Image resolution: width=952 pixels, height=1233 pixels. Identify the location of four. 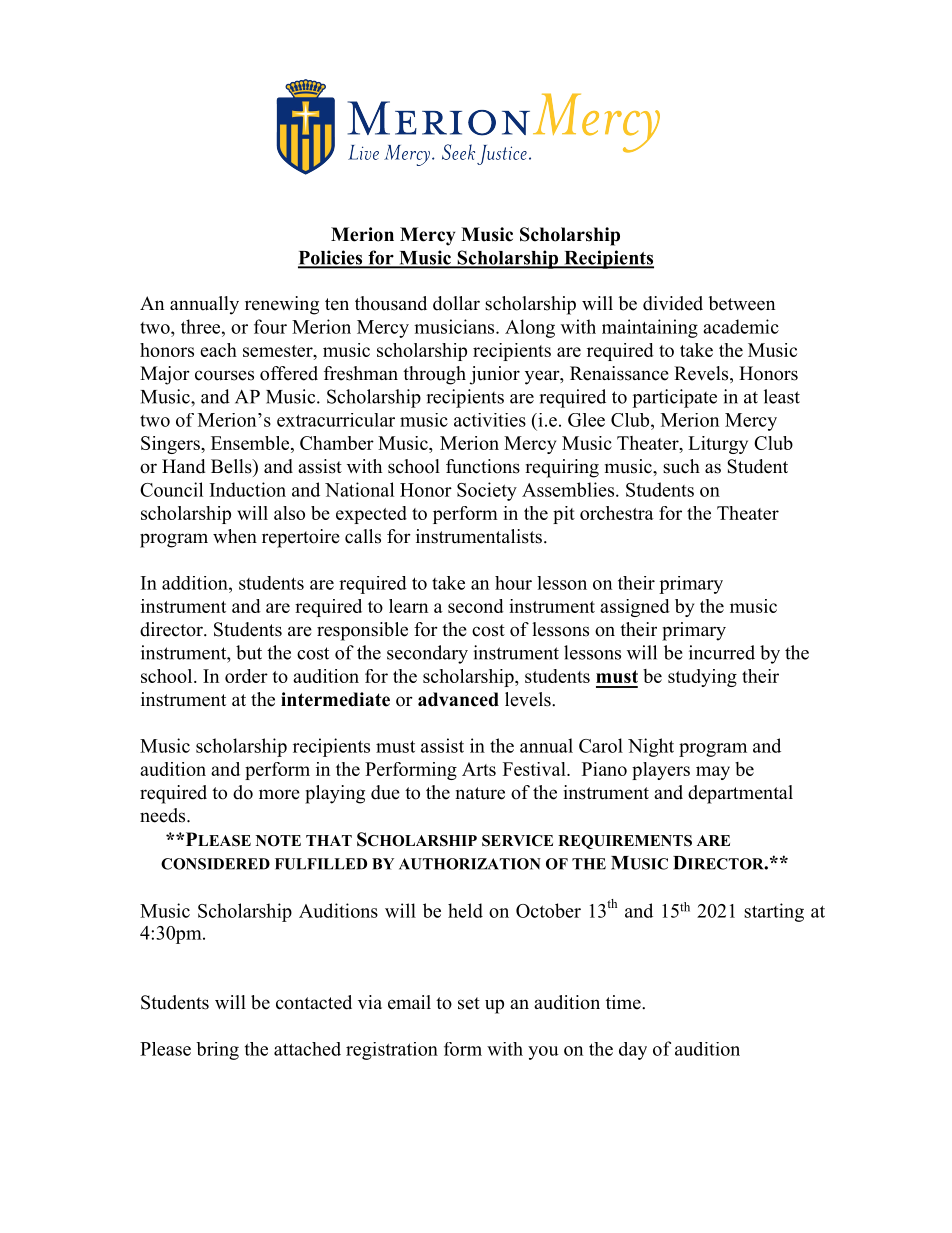
(270, 326).
